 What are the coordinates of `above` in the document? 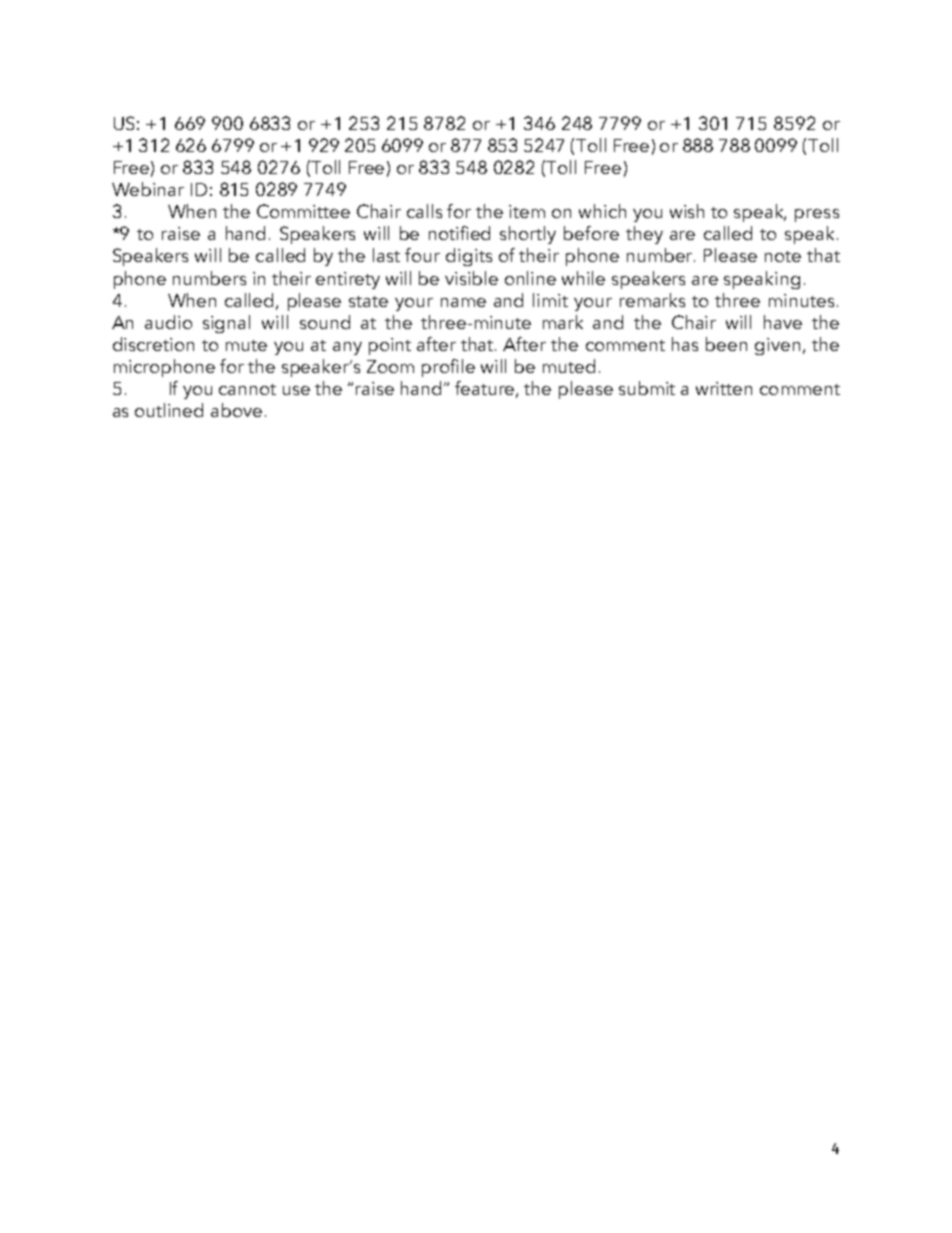 It's located at (236, 410).
